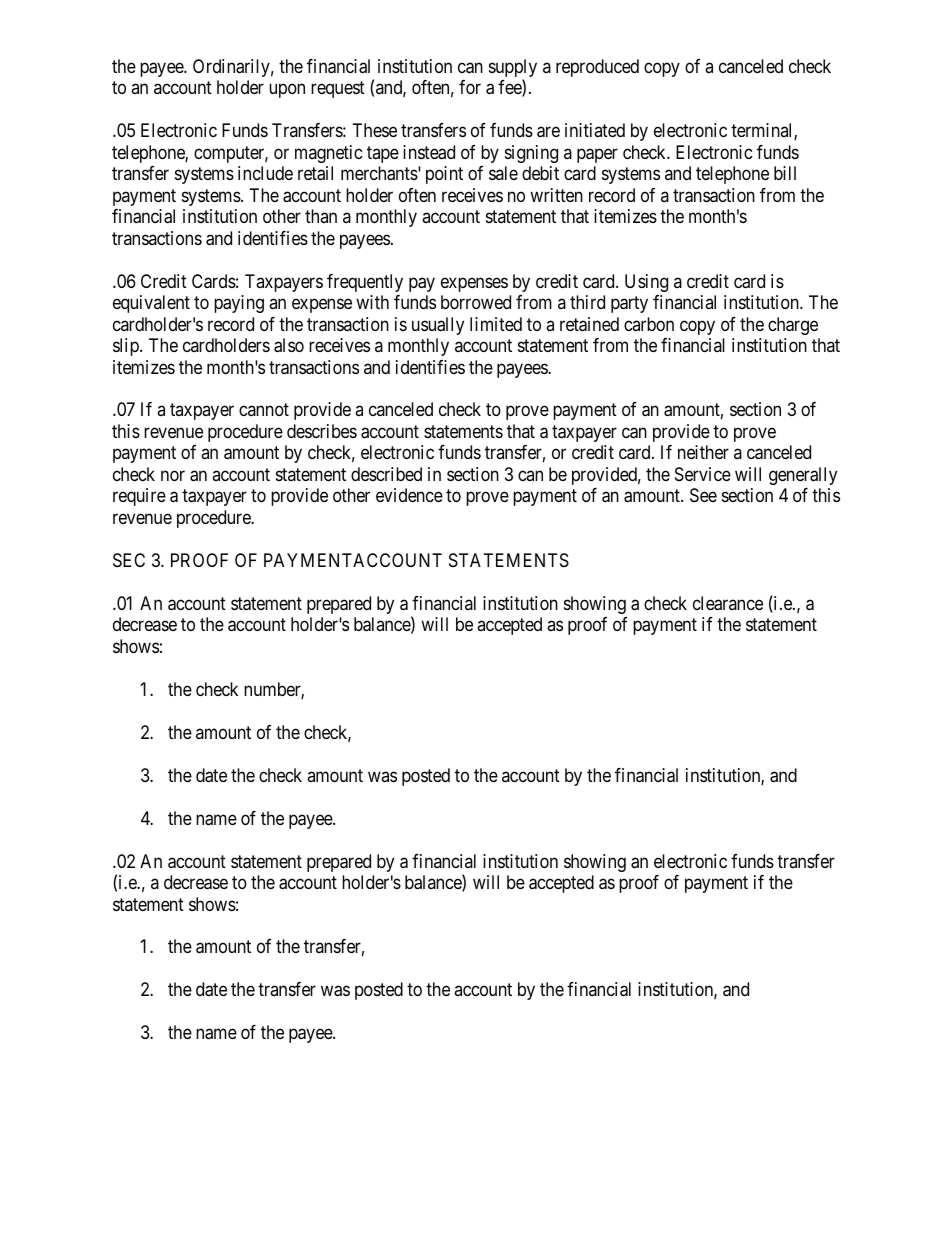 This document has height=1233, width=952. What do you see at coordinates (646, 283) in the document?
I see `Using` at bounding box center [646, 283].
